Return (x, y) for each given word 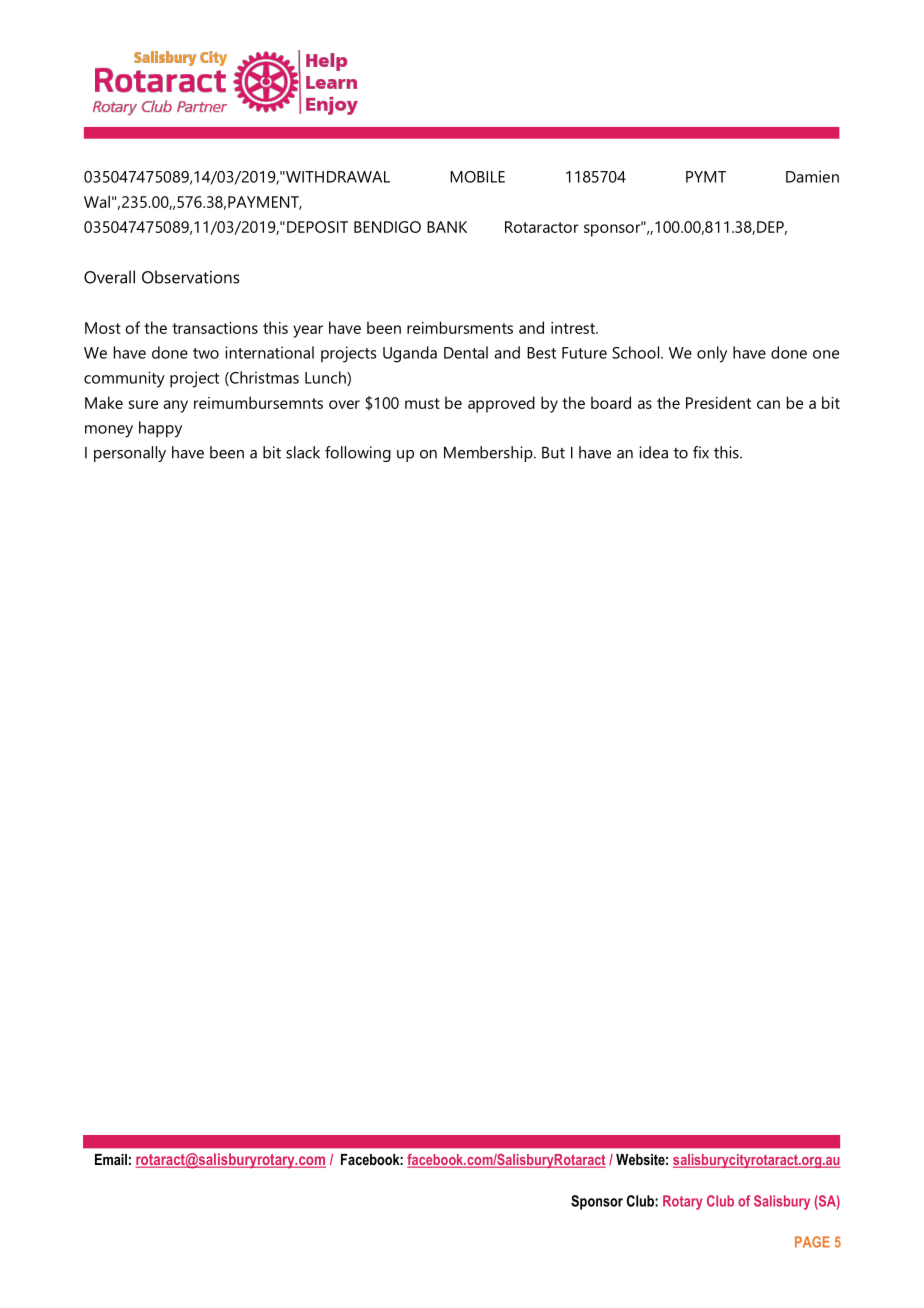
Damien (812, 176)
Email (111, 1159)
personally (130, 454)
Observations (190, 277)
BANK (447, 227)
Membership (489, 454)
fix (701, 452)
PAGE (812, 1242)
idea (653, 452)
